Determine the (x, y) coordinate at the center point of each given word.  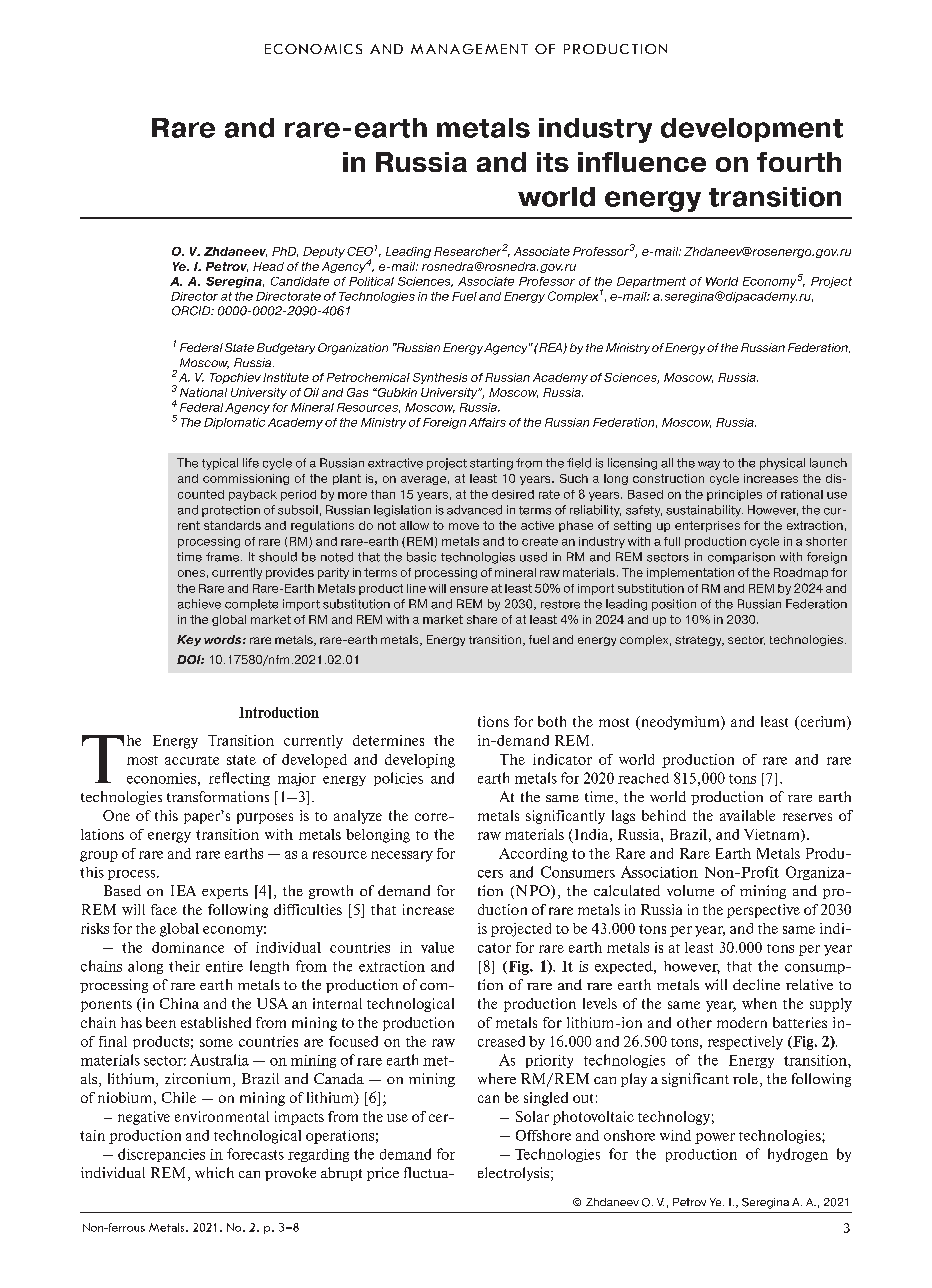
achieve (199, 604)
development (752, 130)
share (482, 619)
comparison (741, 558)
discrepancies (161, 1155)
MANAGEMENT (469, 49)
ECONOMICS (313, 49)
